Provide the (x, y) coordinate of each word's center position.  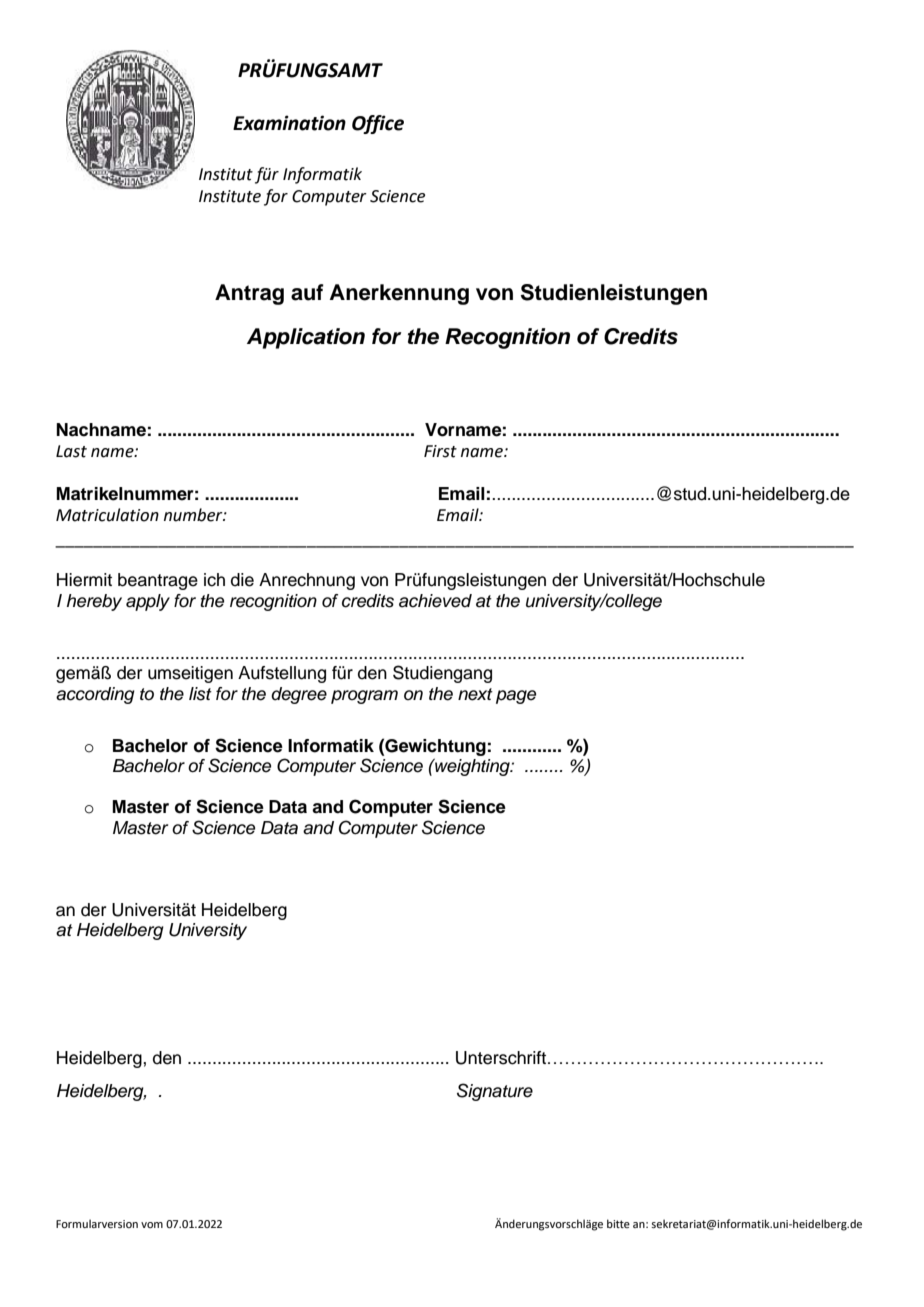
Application (306, 338)
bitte (618, 1223)
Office (378, 124)
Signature (495, 1092)
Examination (289, 123)
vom (152, 1225)
